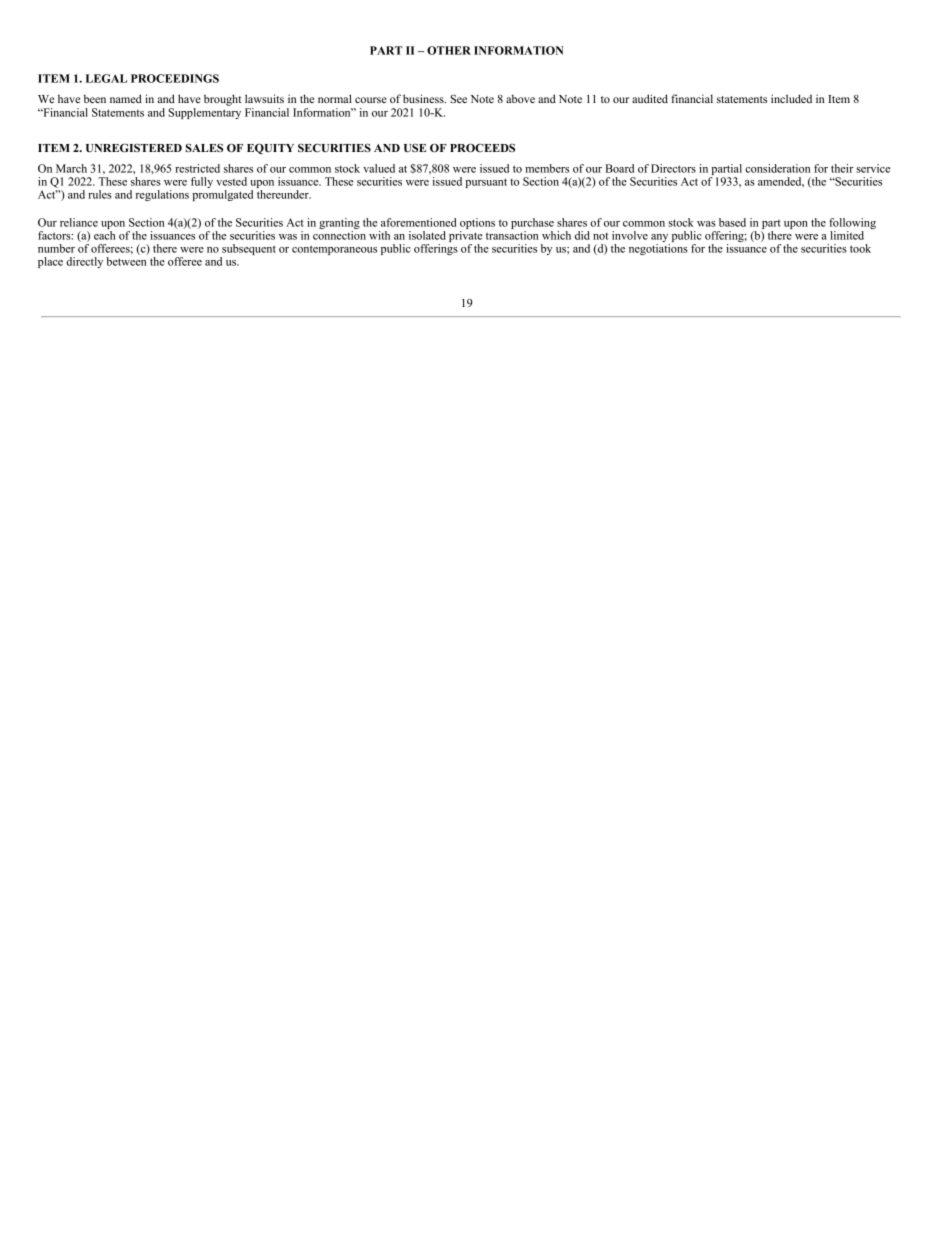  What do you see at coordinates (449, 50) in the screenshot?
I see `OTHER` at bounding box center [449, 50].
